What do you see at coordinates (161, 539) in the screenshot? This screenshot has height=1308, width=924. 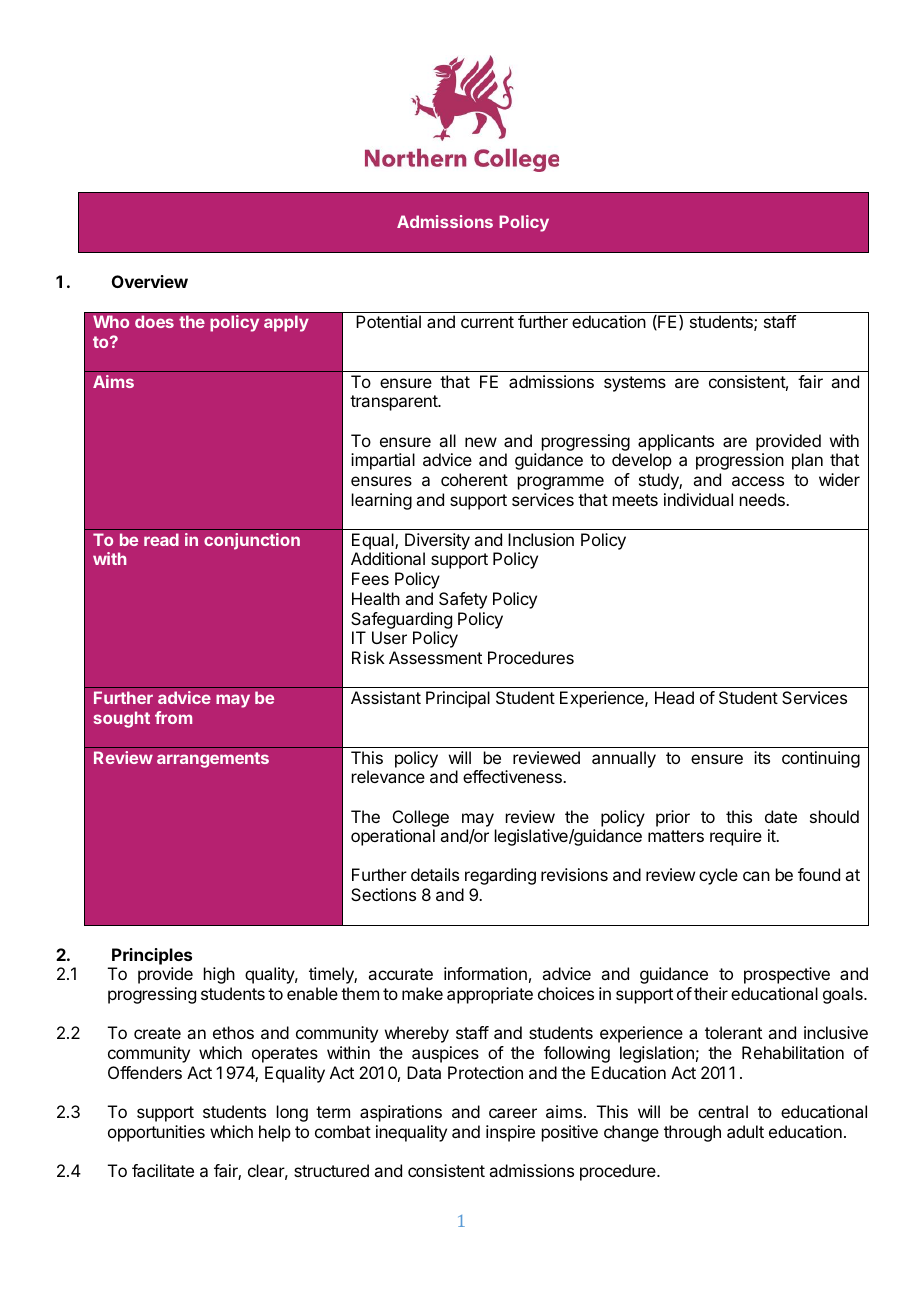 I see `read` at bounding box center [161, 539].
